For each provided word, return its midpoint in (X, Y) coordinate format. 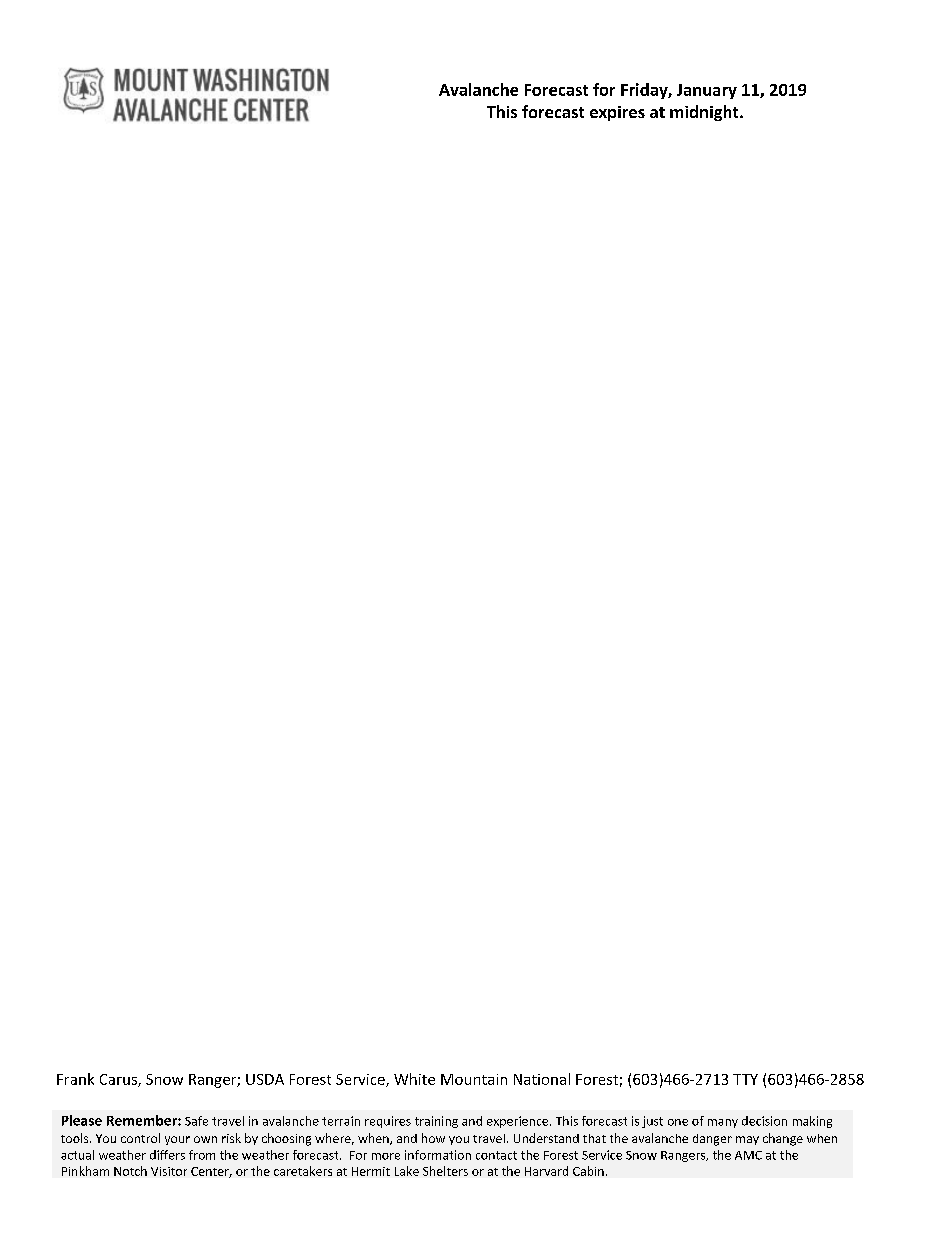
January (707, 91)
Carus (119, 1080)
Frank (75, 1079)
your (177, 1140)
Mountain (474, 1079)
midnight (705, 113)
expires (617, 113)
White (414, 1079)
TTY (745, 1079)
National (542, 1079)
